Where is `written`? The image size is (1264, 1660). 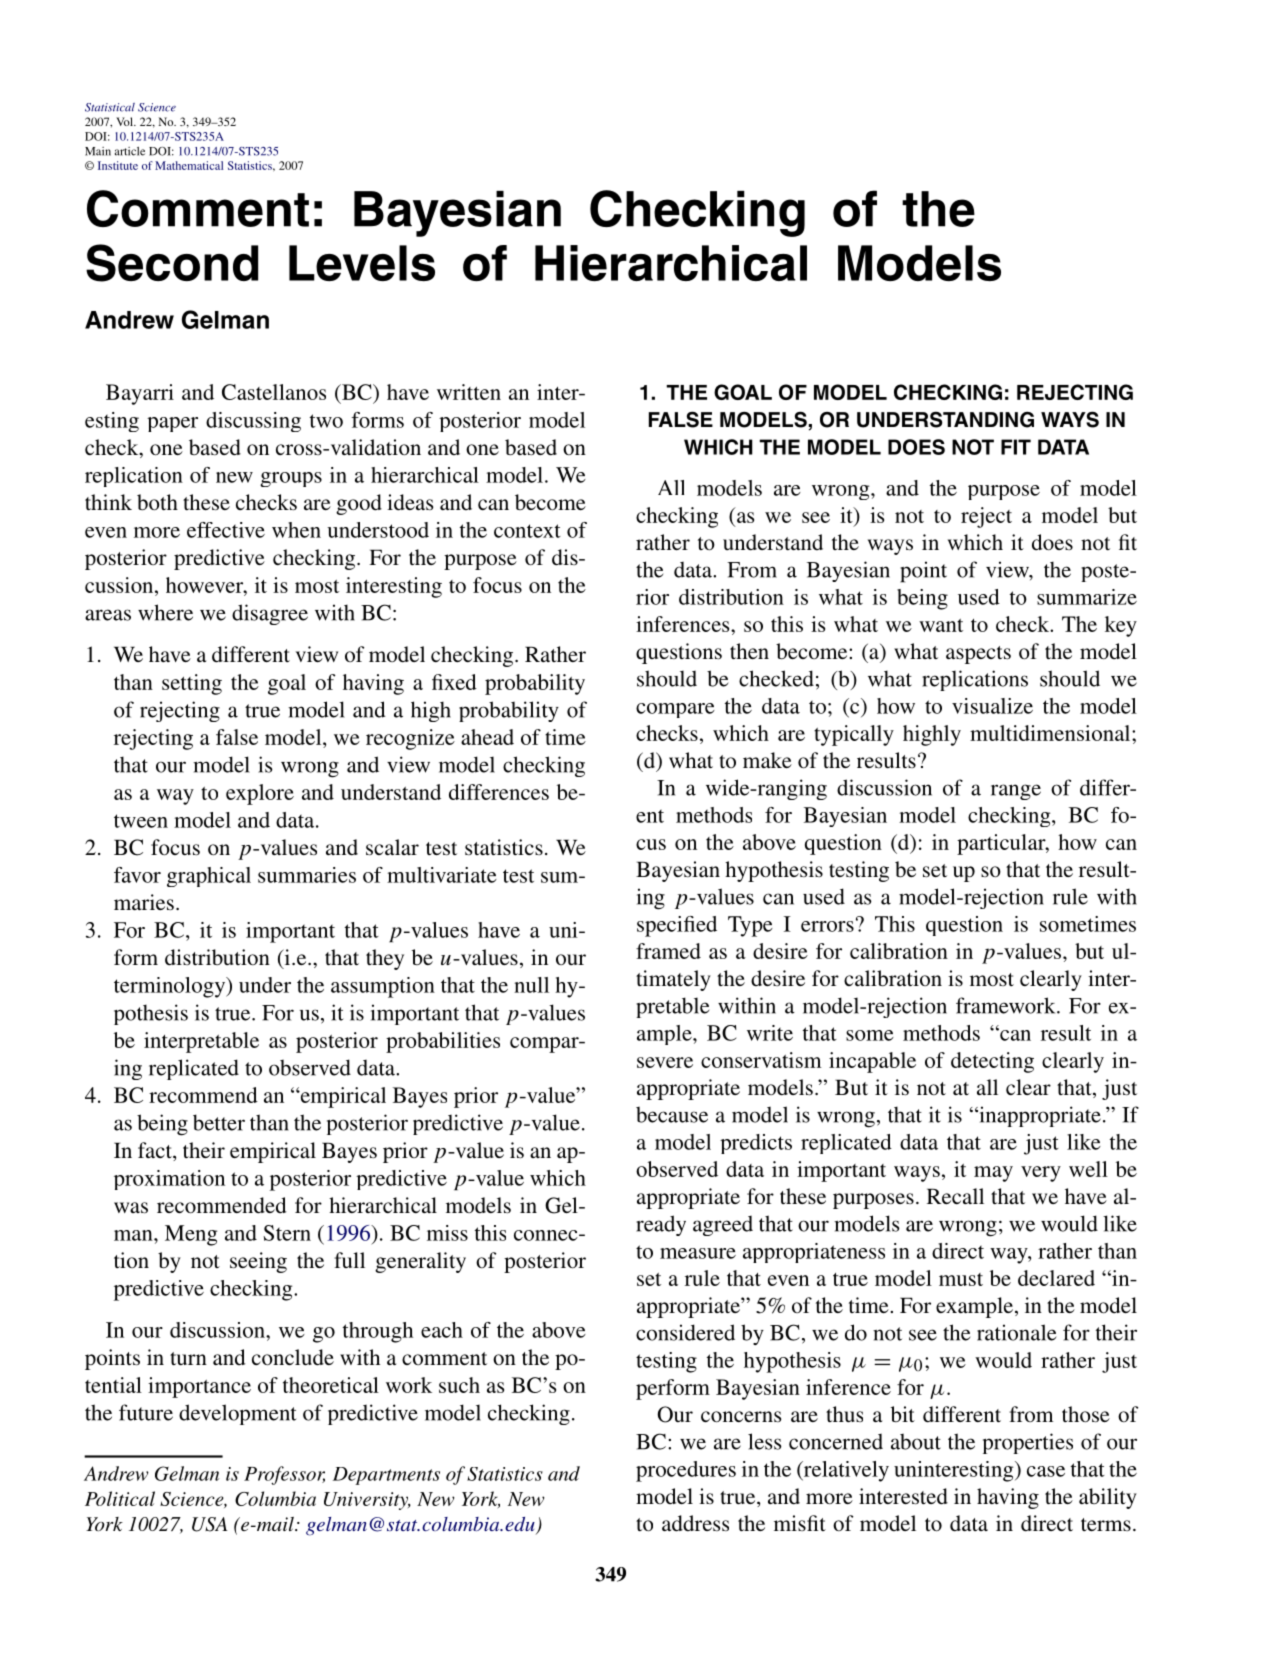
written is located at coordinates (469, 392).
